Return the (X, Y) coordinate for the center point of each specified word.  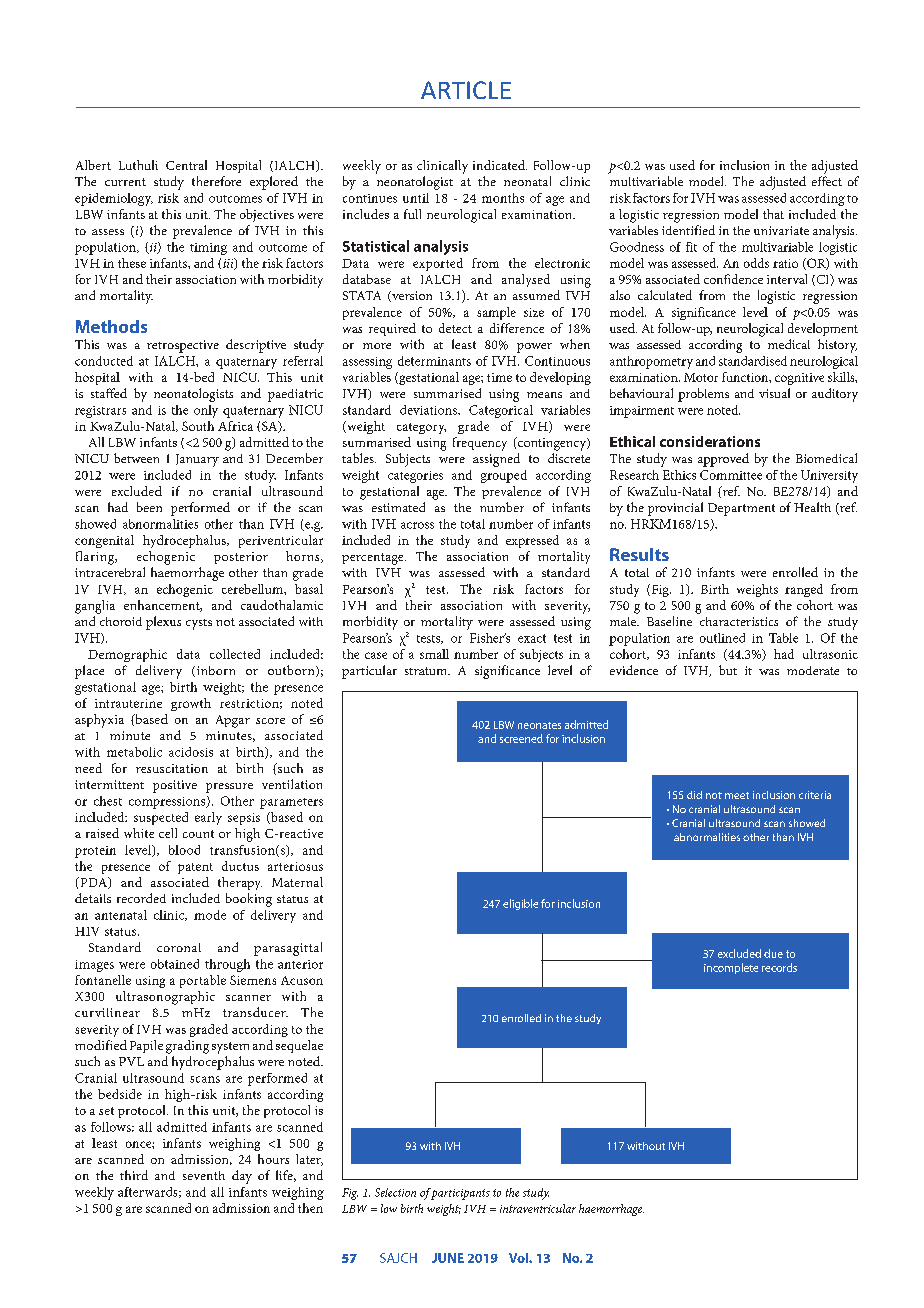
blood (184, 850)
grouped (504, 476)
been (149, 507)
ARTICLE (466, 90)
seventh (204, 1175)
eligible (520, 904)
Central (186, 165)
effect (827, 181)
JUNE (448, 1258)
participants (460, 1194)
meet (737, 795)
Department (741, 509)
